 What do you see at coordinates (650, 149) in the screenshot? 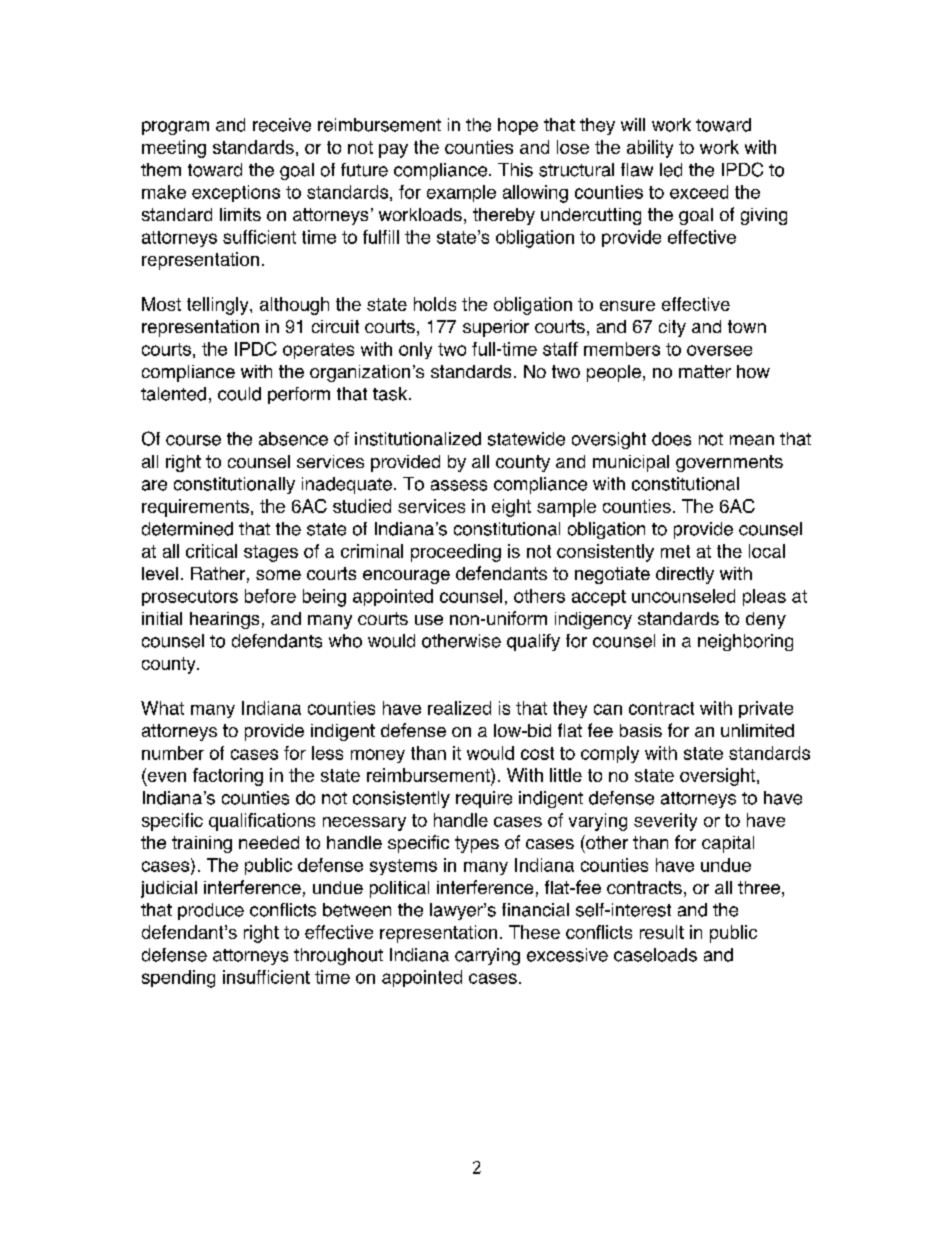
I see `ability` at bounding box center [650, 149].
